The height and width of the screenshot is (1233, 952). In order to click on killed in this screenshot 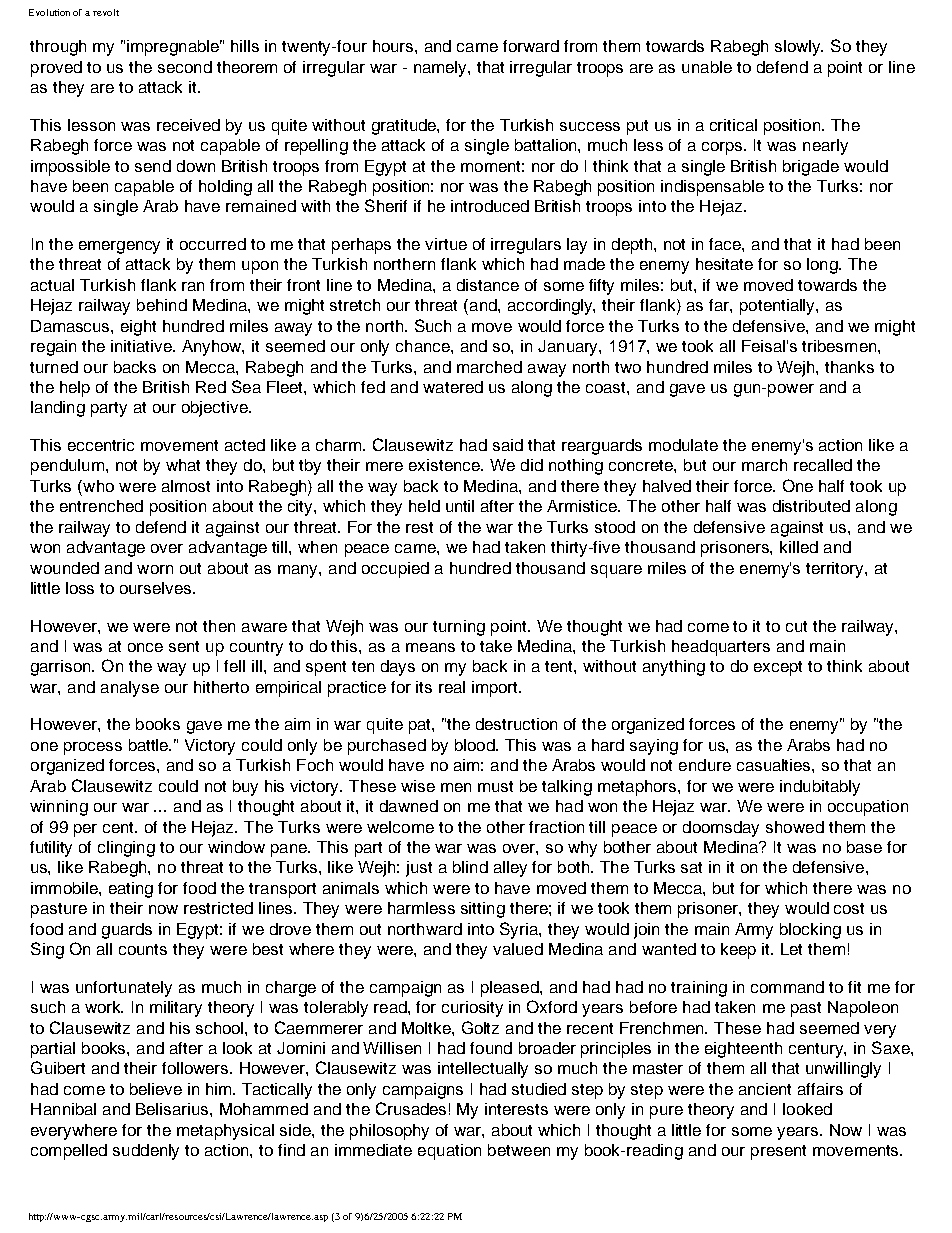, I will do `click(799, 547)`.
